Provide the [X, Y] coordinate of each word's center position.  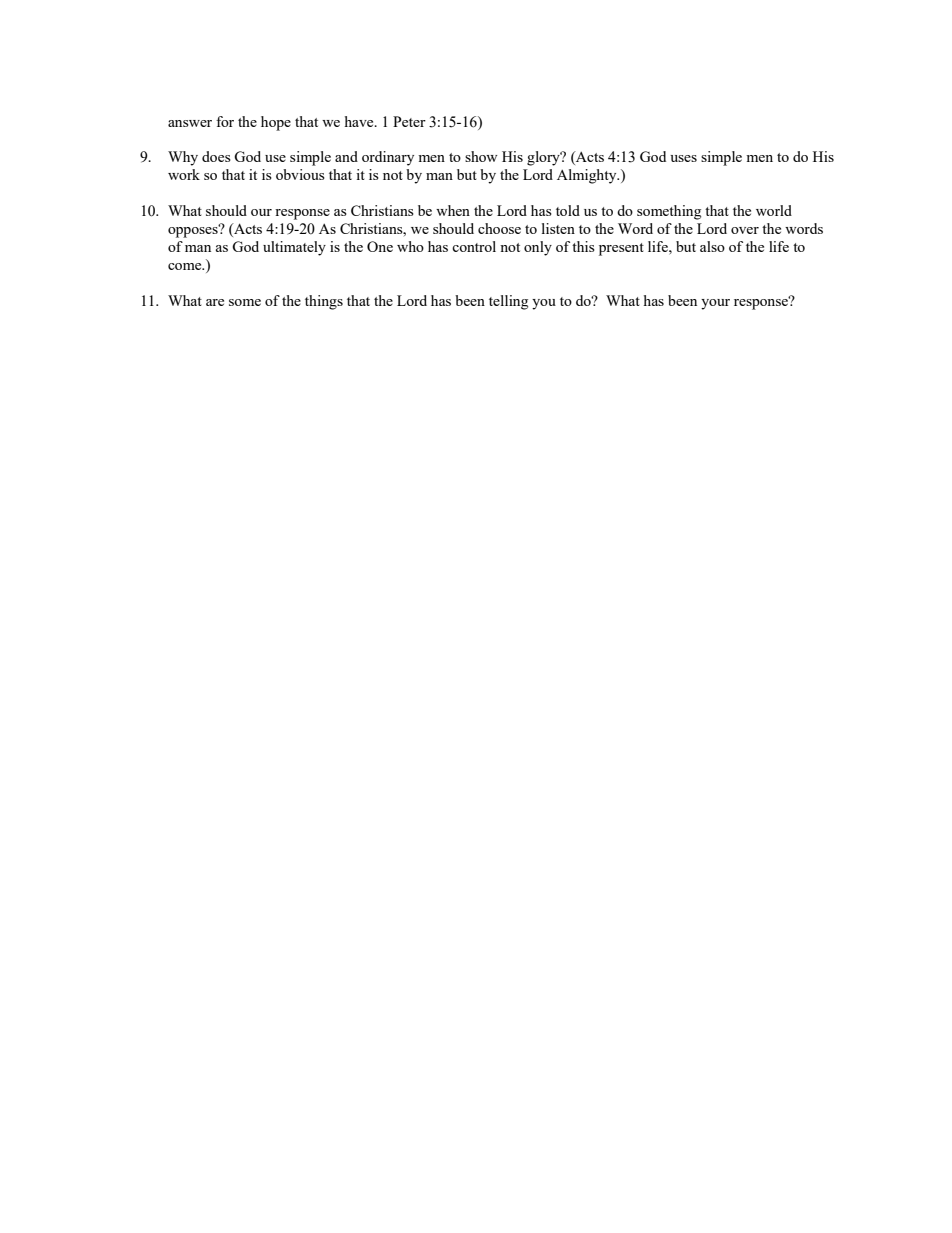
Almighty [588, 176]
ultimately [294, 248]
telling [508, 302]
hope [276, 123]
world [774, 210]
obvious [300, 174]
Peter [409, 121]
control [474, 246]
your [715, 304]
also [712, 246]
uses [683, 158]
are [215, 302]
